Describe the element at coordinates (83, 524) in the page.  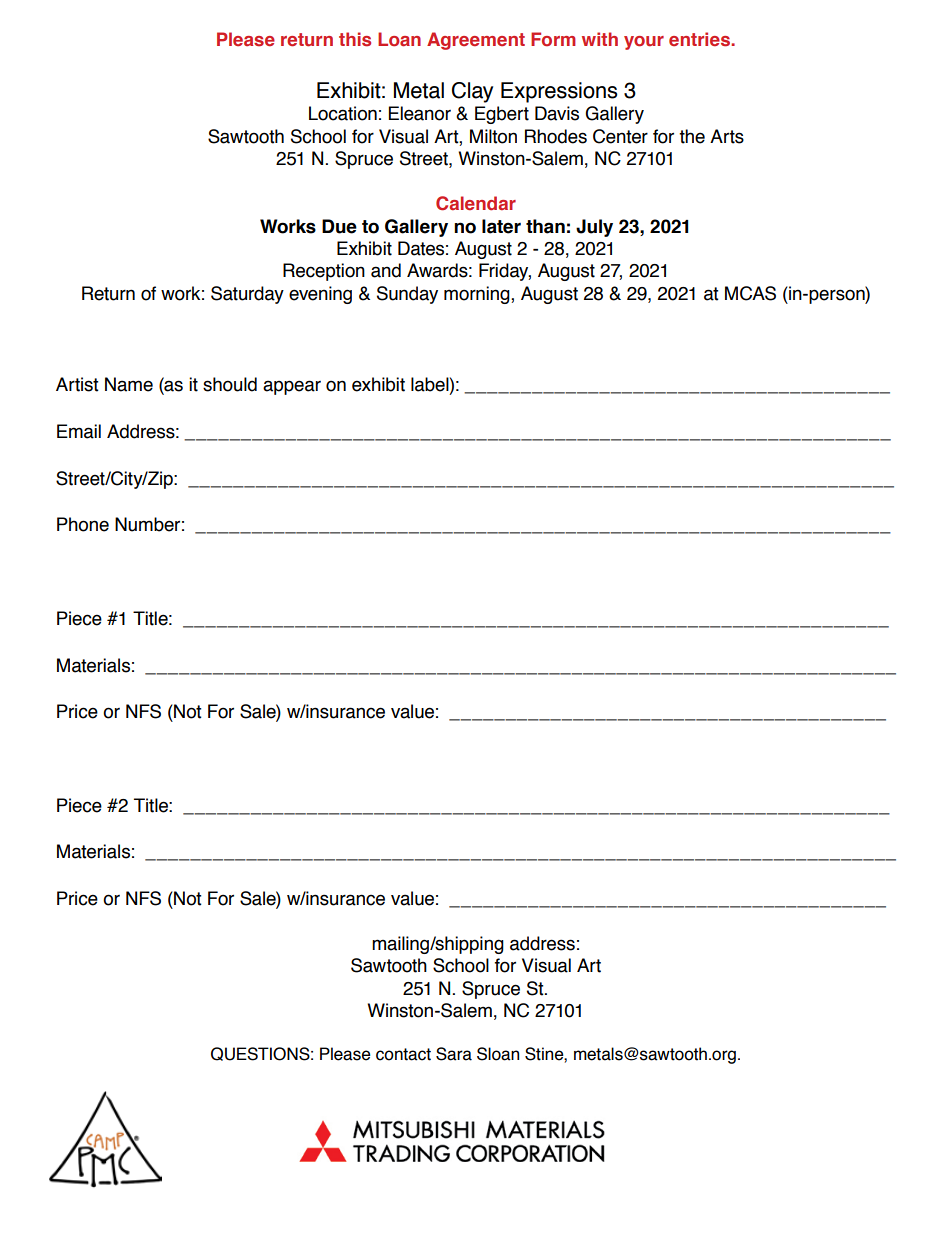
I see `Phone` at that location.
